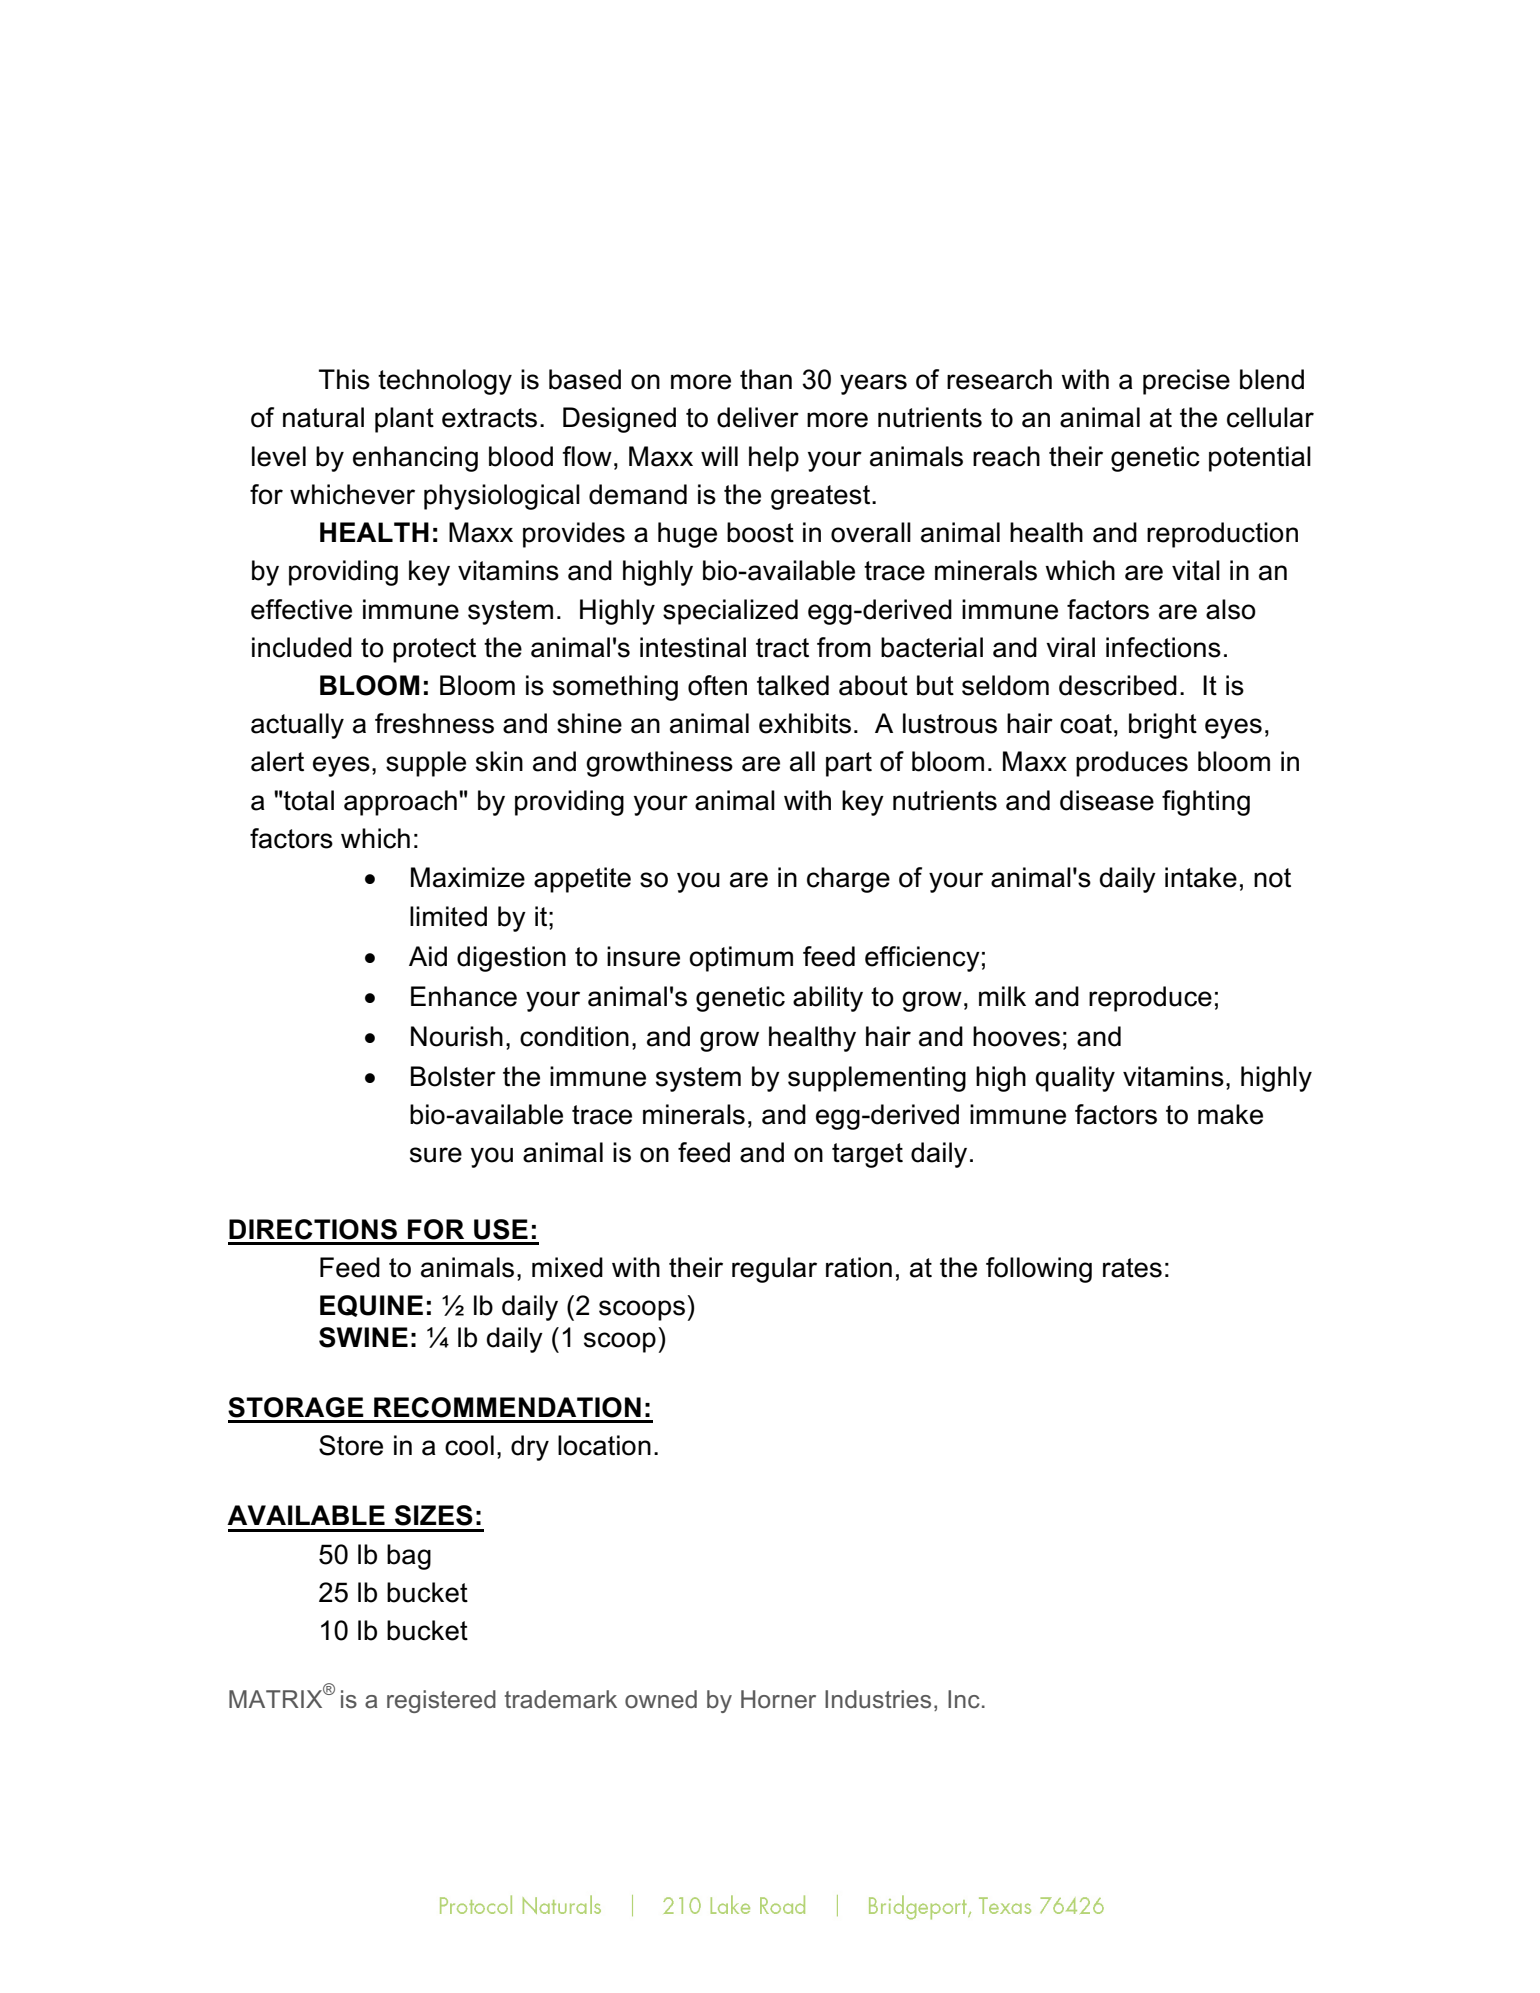 Image resolution: width=1540 pixels, height=1993 pixels. Describe the element at coordinates (434, 723) in the screenshot. I see `freshness` at that location.
